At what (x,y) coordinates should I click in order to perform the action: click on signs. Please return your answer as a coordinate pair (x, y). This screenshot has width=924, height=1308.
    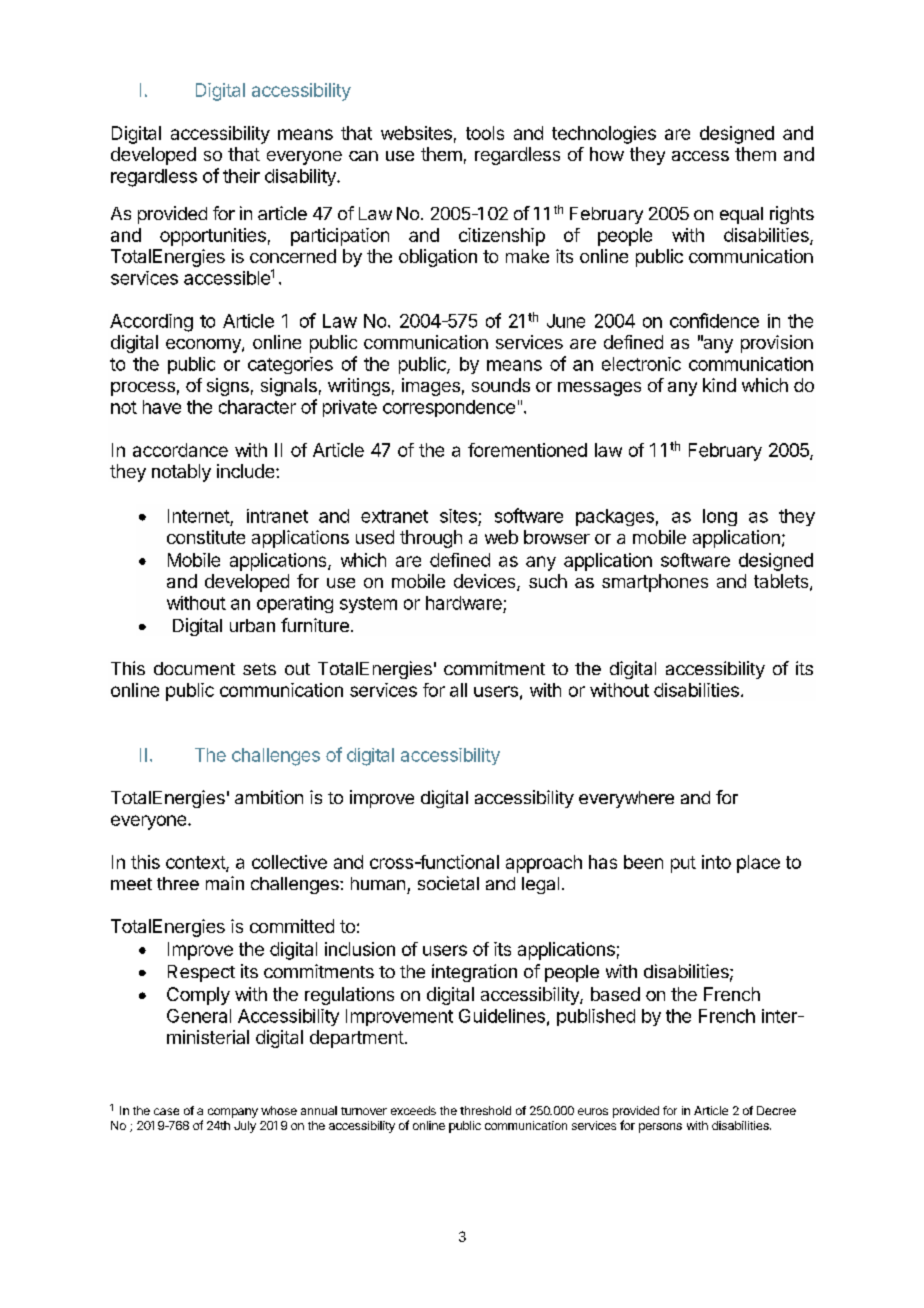
    Looking at the image, I should click on (228, 387).
